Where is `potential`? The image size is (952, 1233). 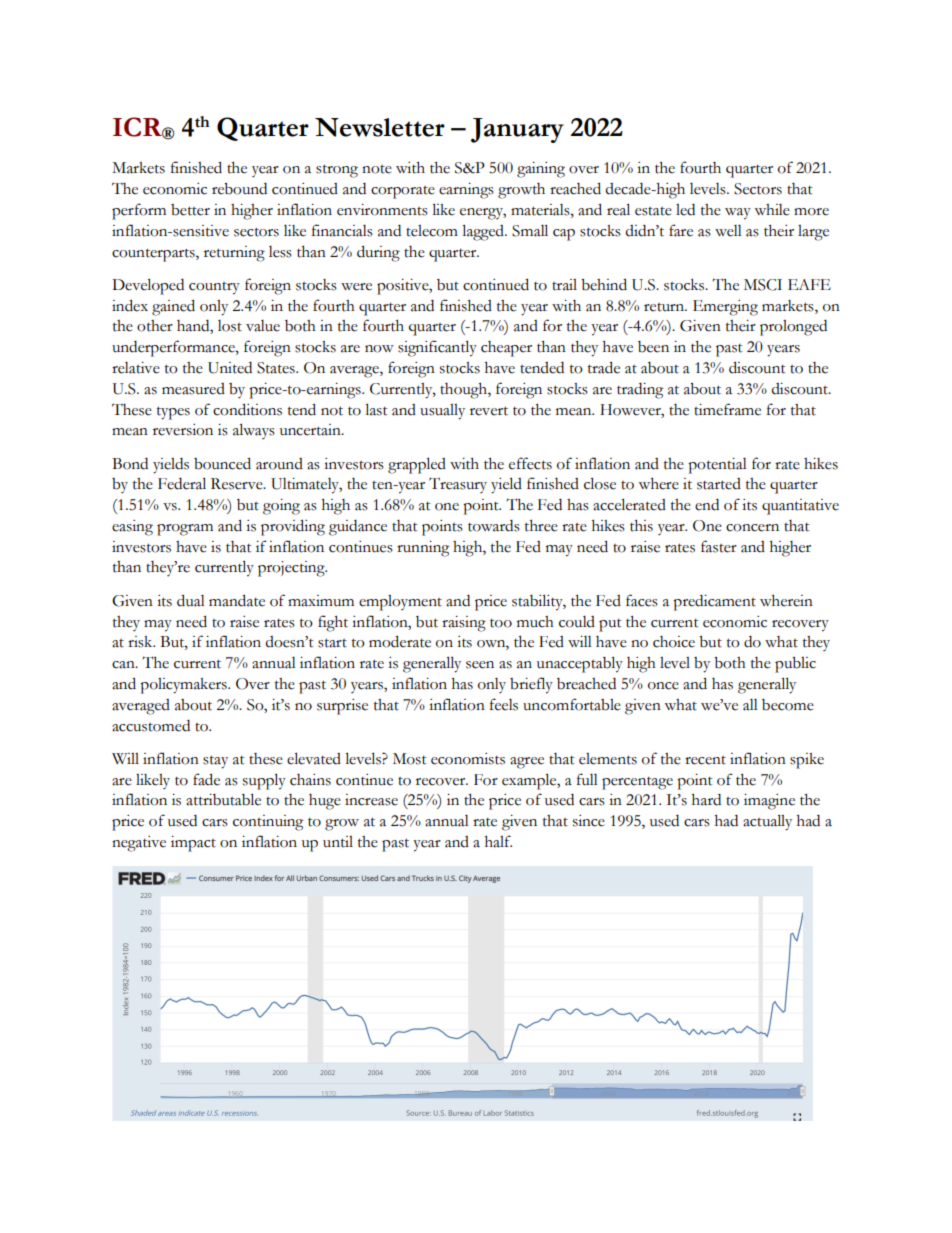 potential is located at coordinates (717, 466).
